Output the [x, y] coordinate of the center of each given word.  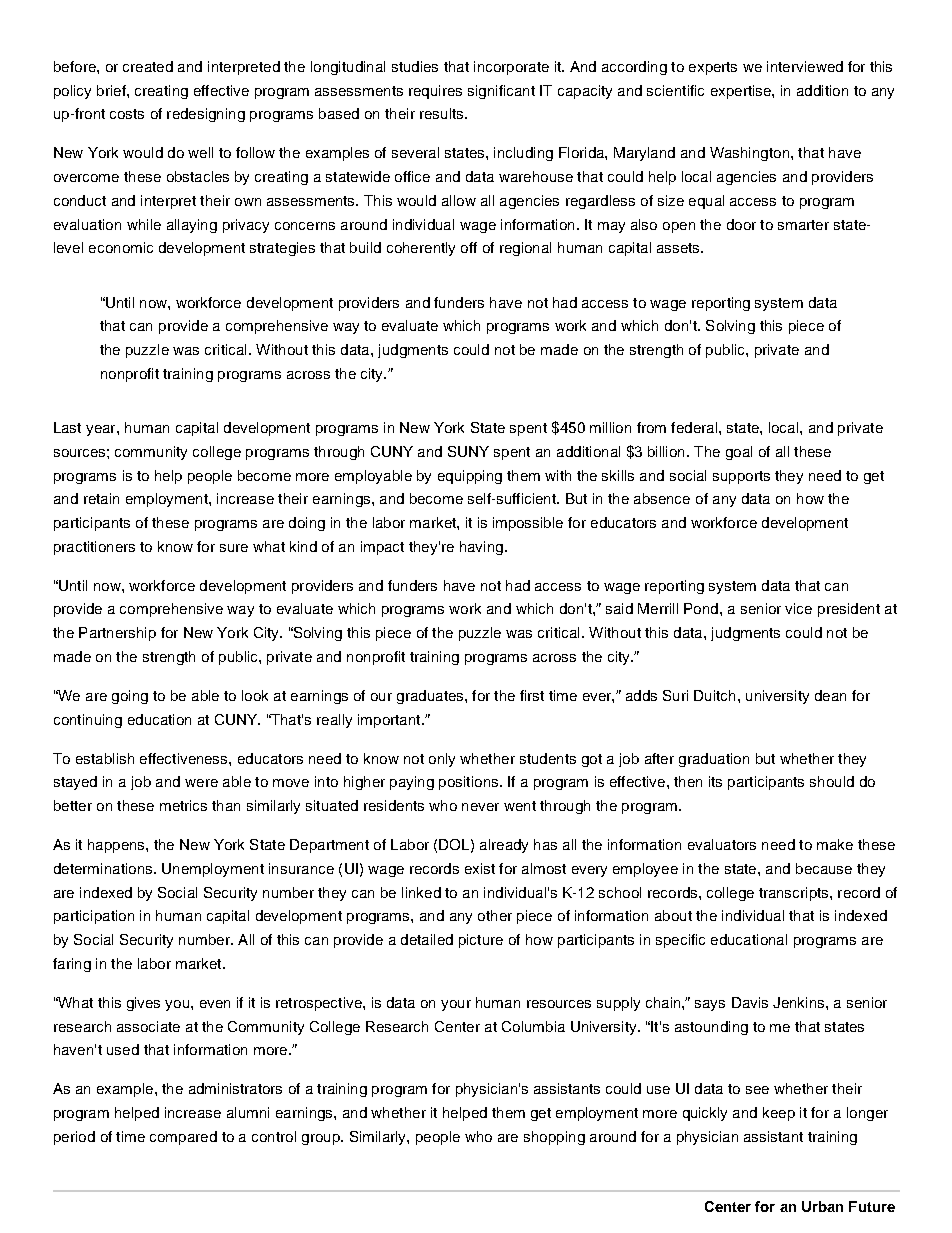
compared [183, 1138]
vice [798, 608]
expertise [742, 92]
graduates [431, 697]
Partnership [117, 634]
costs [127, 114]
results [443, 113]
